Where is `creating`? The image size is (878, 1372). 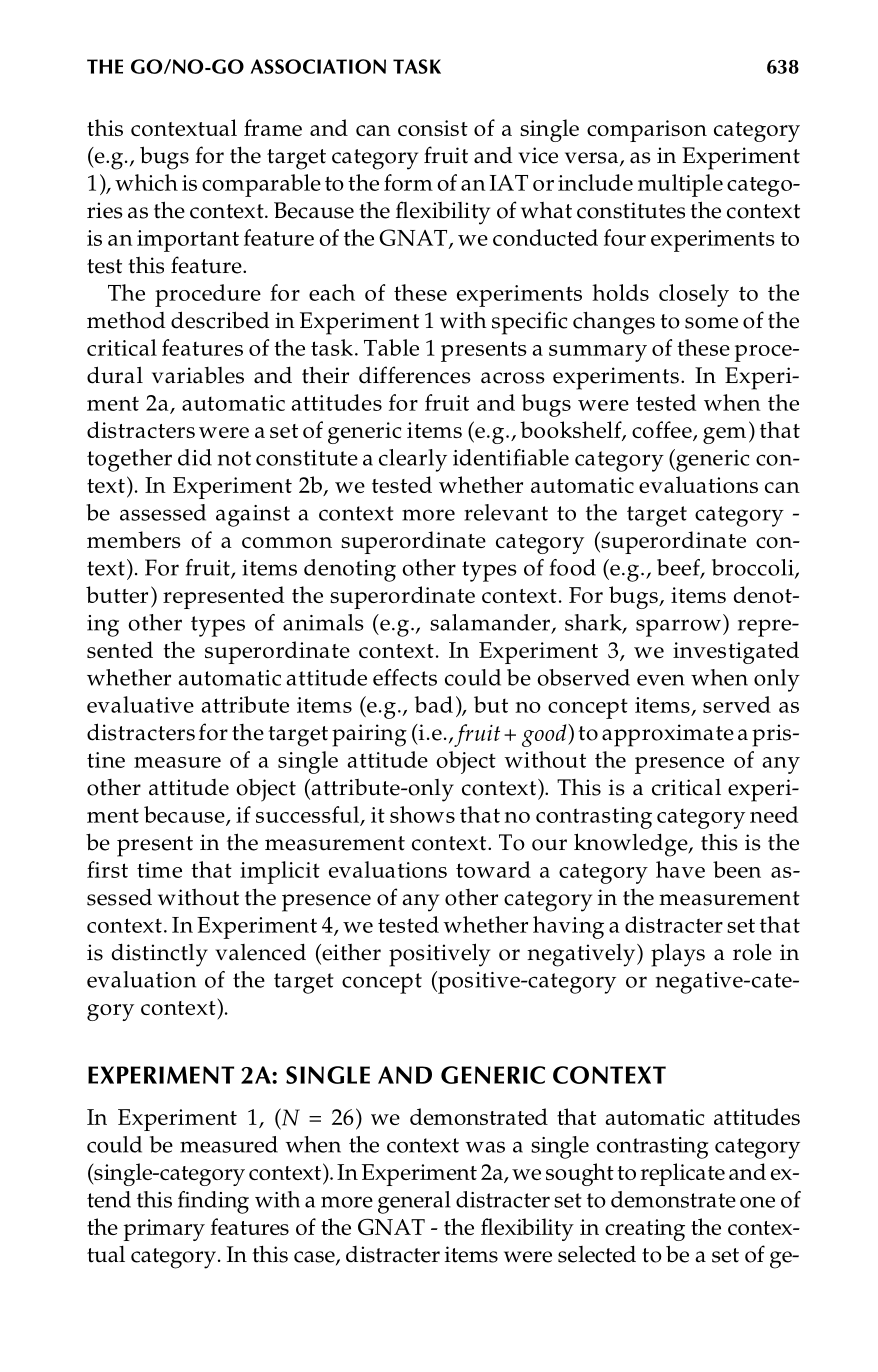
creating is located at coordinates (645, 1230).
